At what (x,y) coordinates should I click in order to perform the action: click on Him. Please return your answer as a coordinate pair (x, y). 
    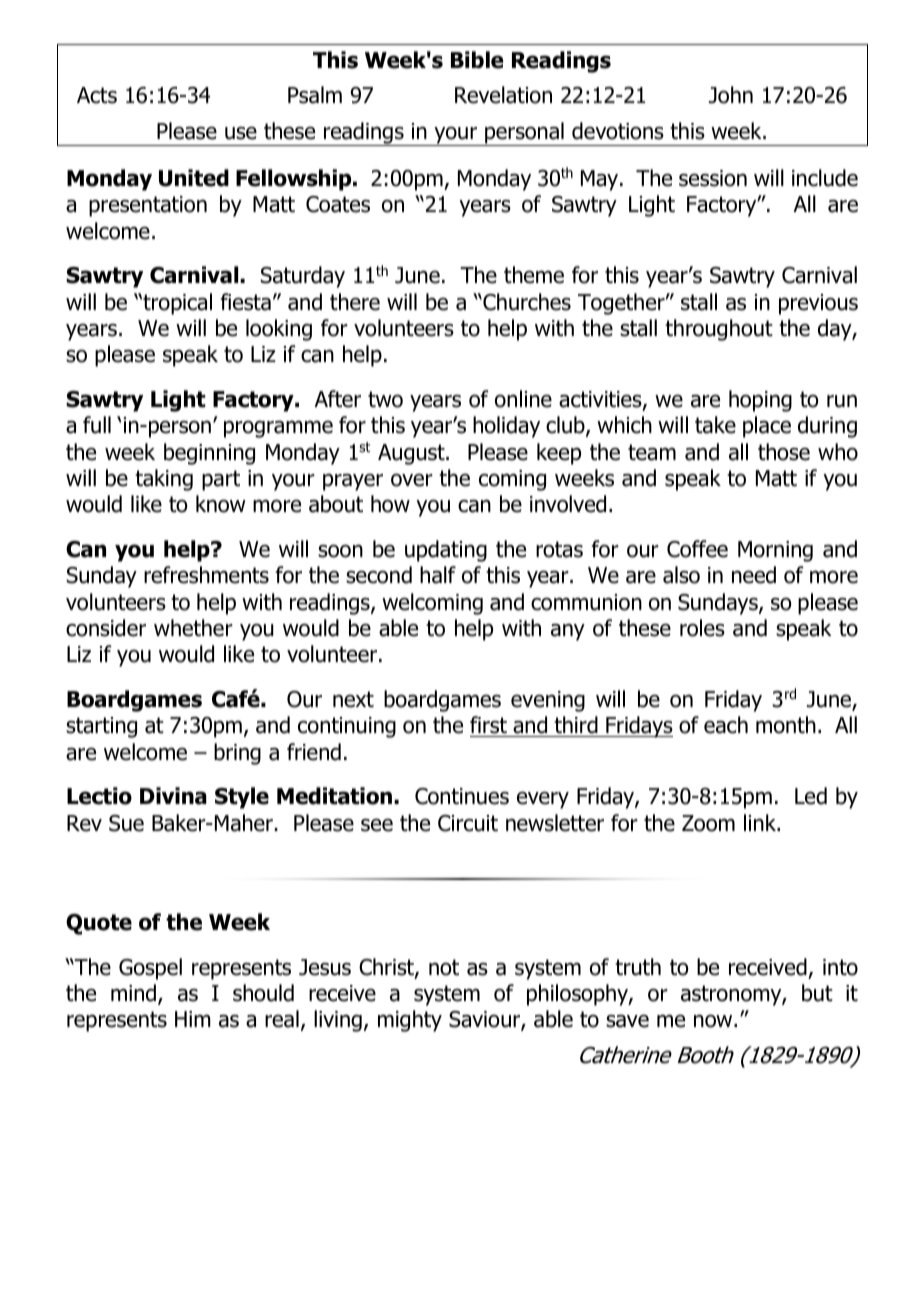
    Looking at the image, I should click on (193, 1019).
